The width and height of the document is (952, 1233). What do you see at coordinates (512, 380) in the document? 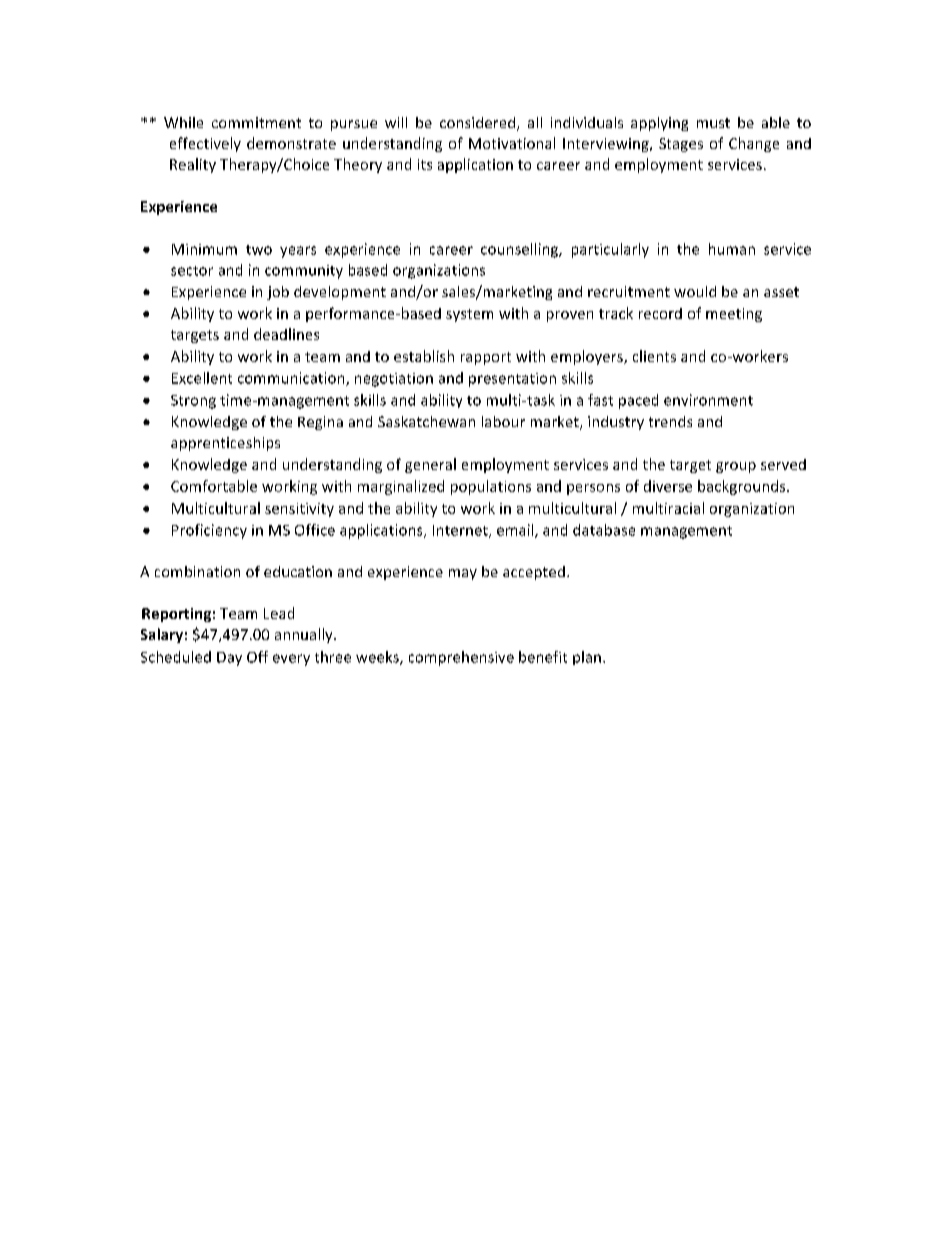
I see `presentation` at bounding box center [512, 380].
